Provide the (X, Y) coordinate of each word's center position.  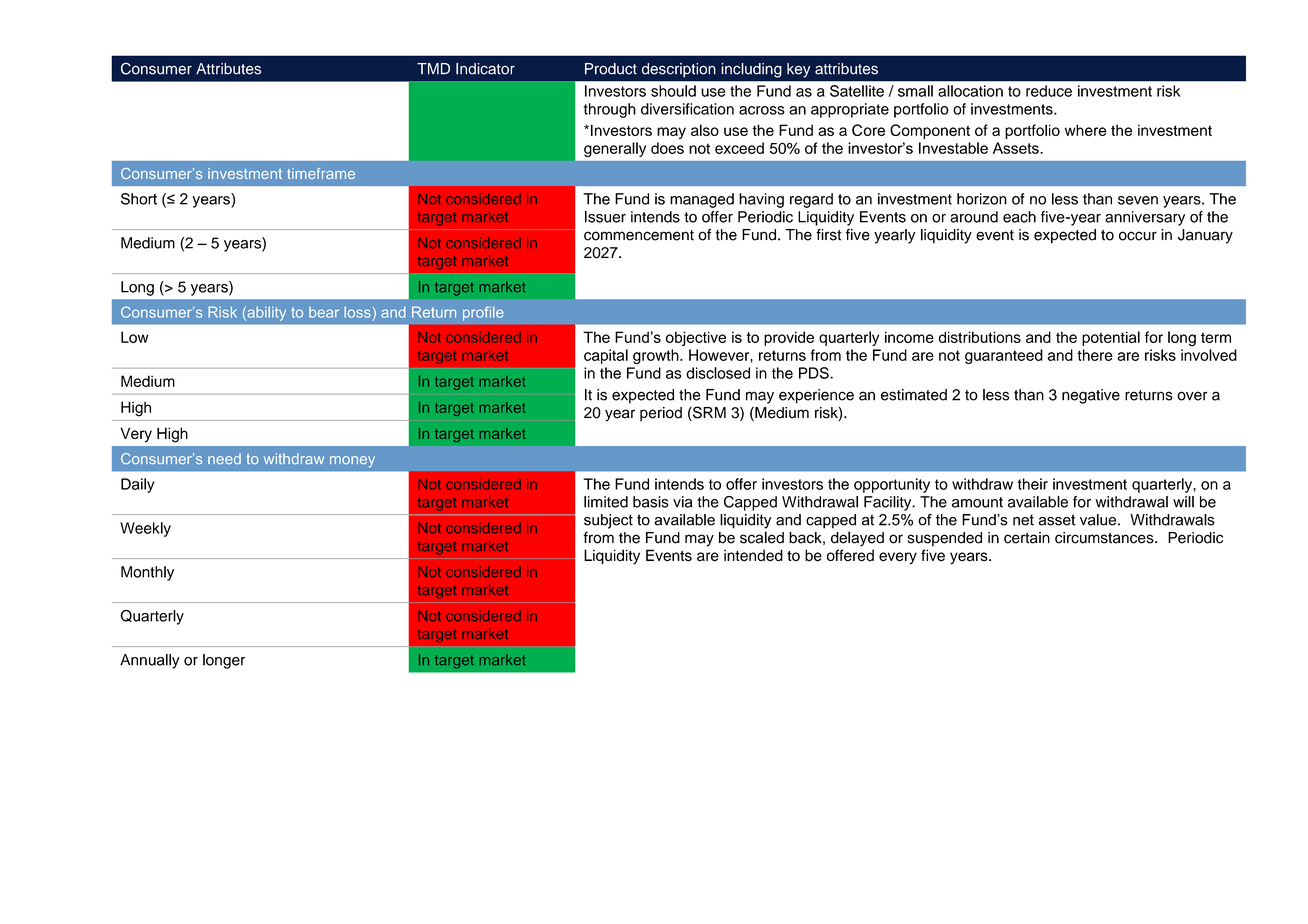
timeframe (321, 173)
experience (816, 396)
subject (608, 521)
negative (1091, 396)
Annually (149, 661)
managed (702, 200)
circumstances (1105, 538)
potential (1111, 338)
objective (696, 338)
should (673, 91)
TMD (433, 69)
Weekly (145, 529)
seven (1138, 200)
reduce (1049, 91)
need (224, 459)
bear (324, 312)
